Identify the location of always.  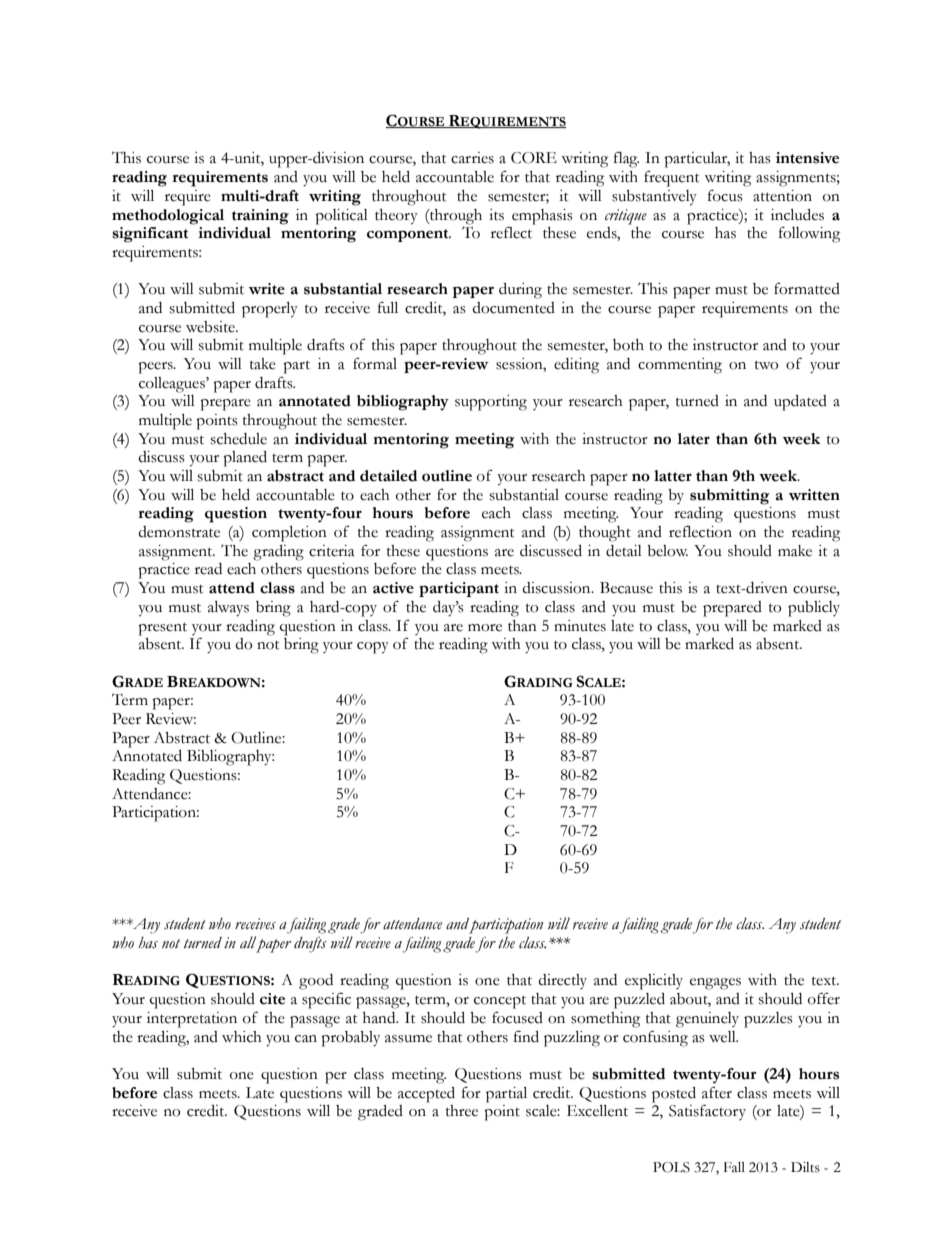
(228, 609).
